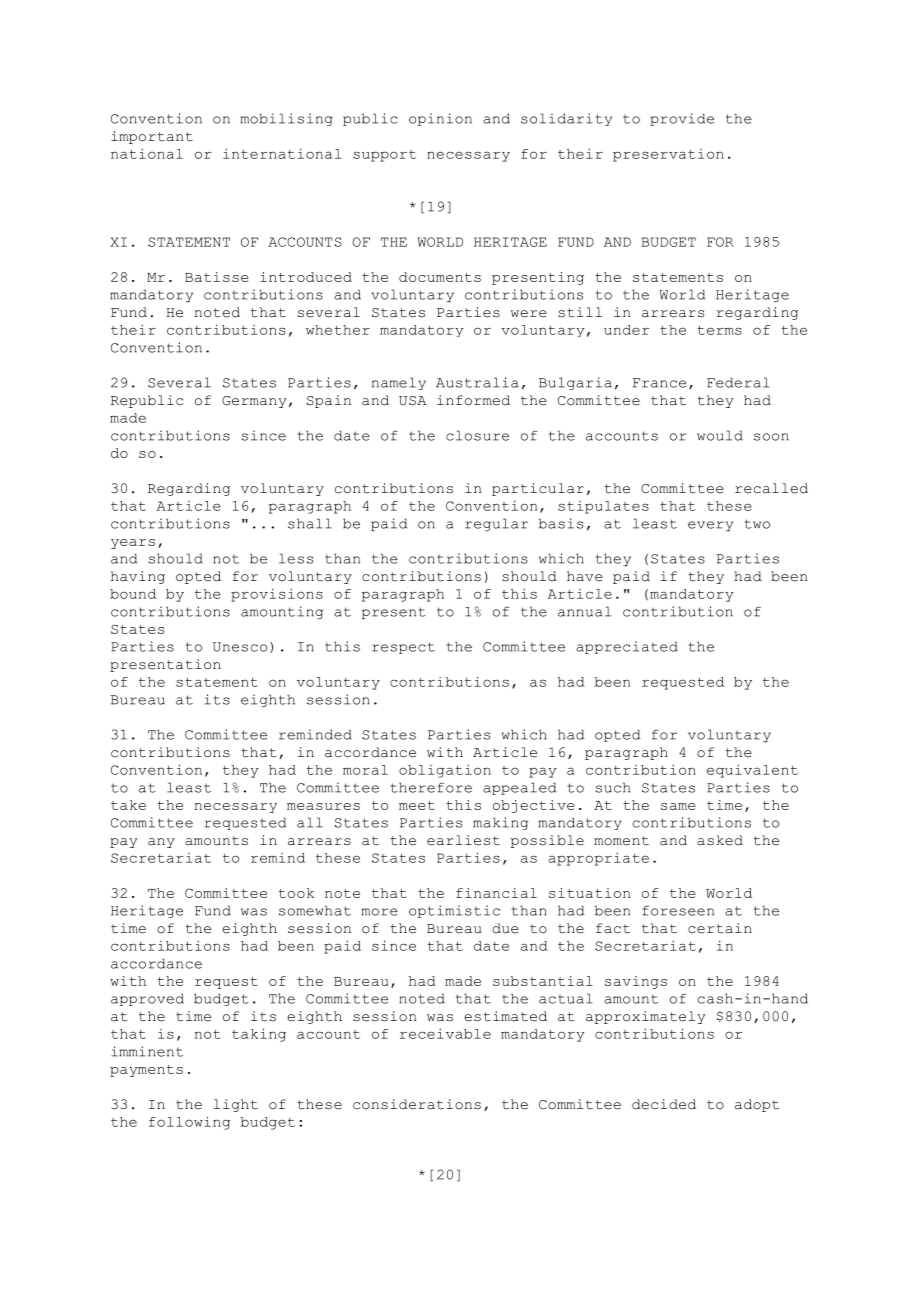  Describe the element at coordinates (463, 840) in the image. I see `earliest` at that location.
